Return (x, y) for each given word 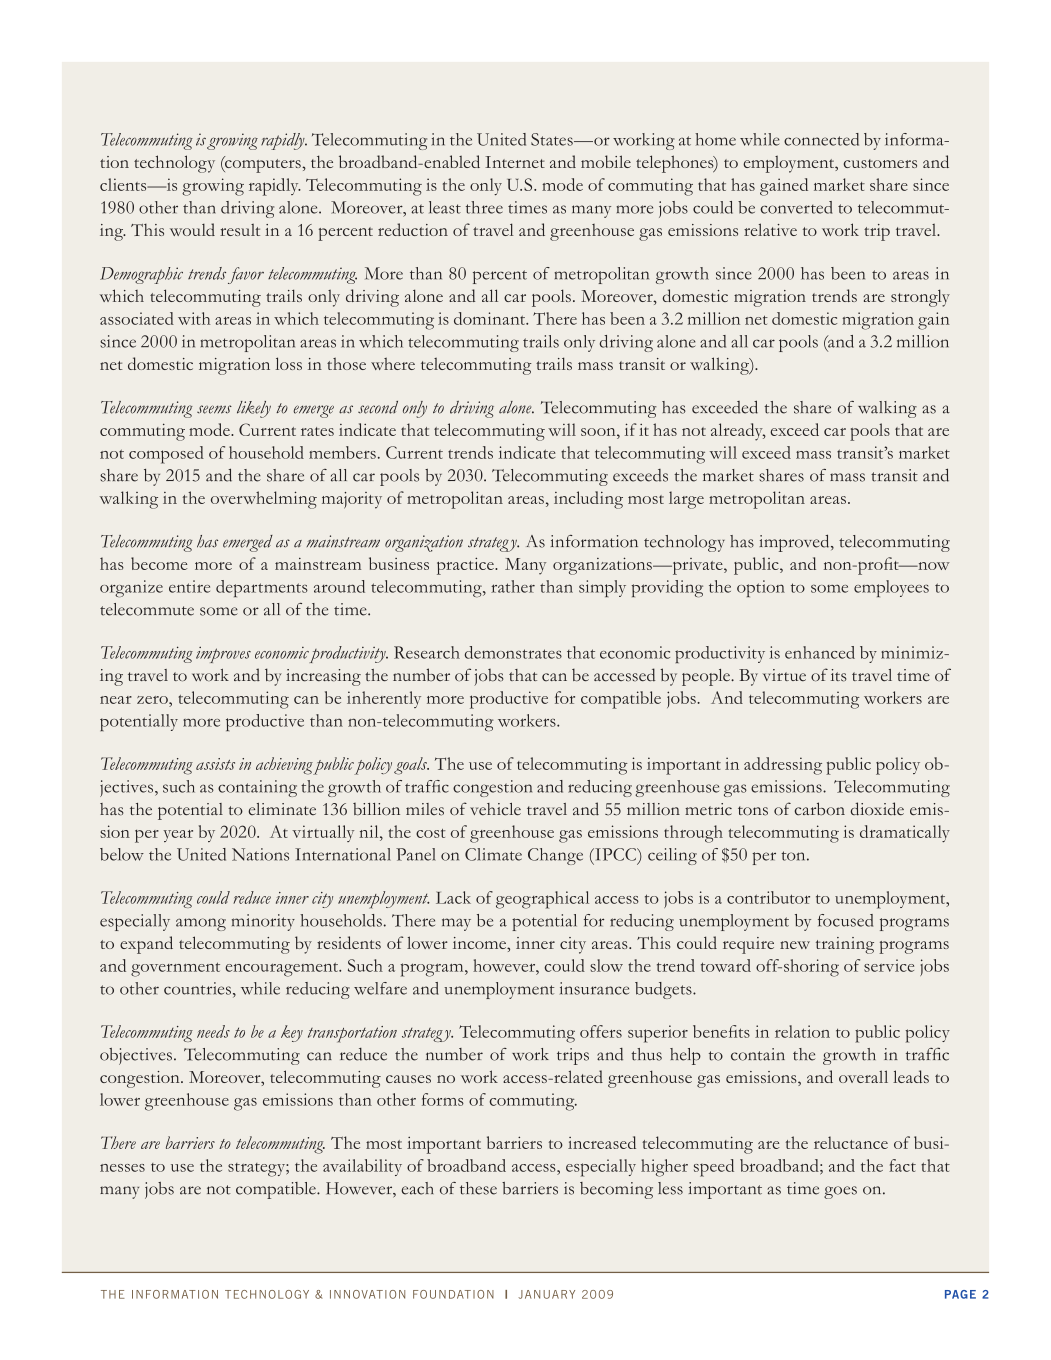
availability (362, 1167)
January (546, 1294)
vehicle (495, 809)
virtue (784, 675)
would (192, 229)
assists (215, 764)
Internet (515, 162)
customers (880, 163)
